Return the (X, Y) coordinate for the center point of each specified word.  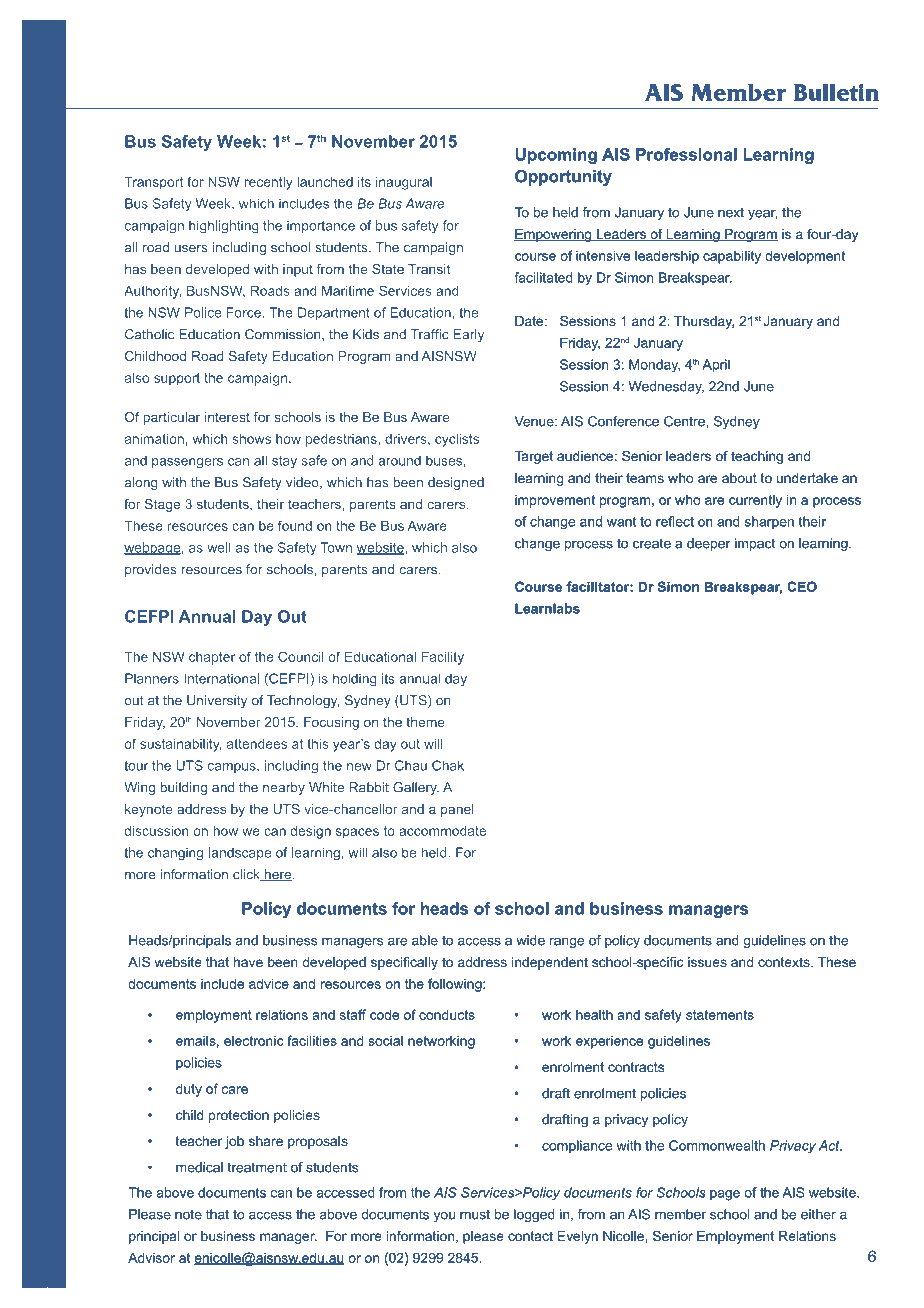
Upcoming (556, 156)
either (818, 1214)
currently (755, 501)
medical (199, 1167)
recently (268, 183)
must (475, 1215)
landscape (240, 853)
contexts (785, 962)
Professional (686, 154)
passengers (187, 463)
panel (457, 810)
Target (534, 457)
